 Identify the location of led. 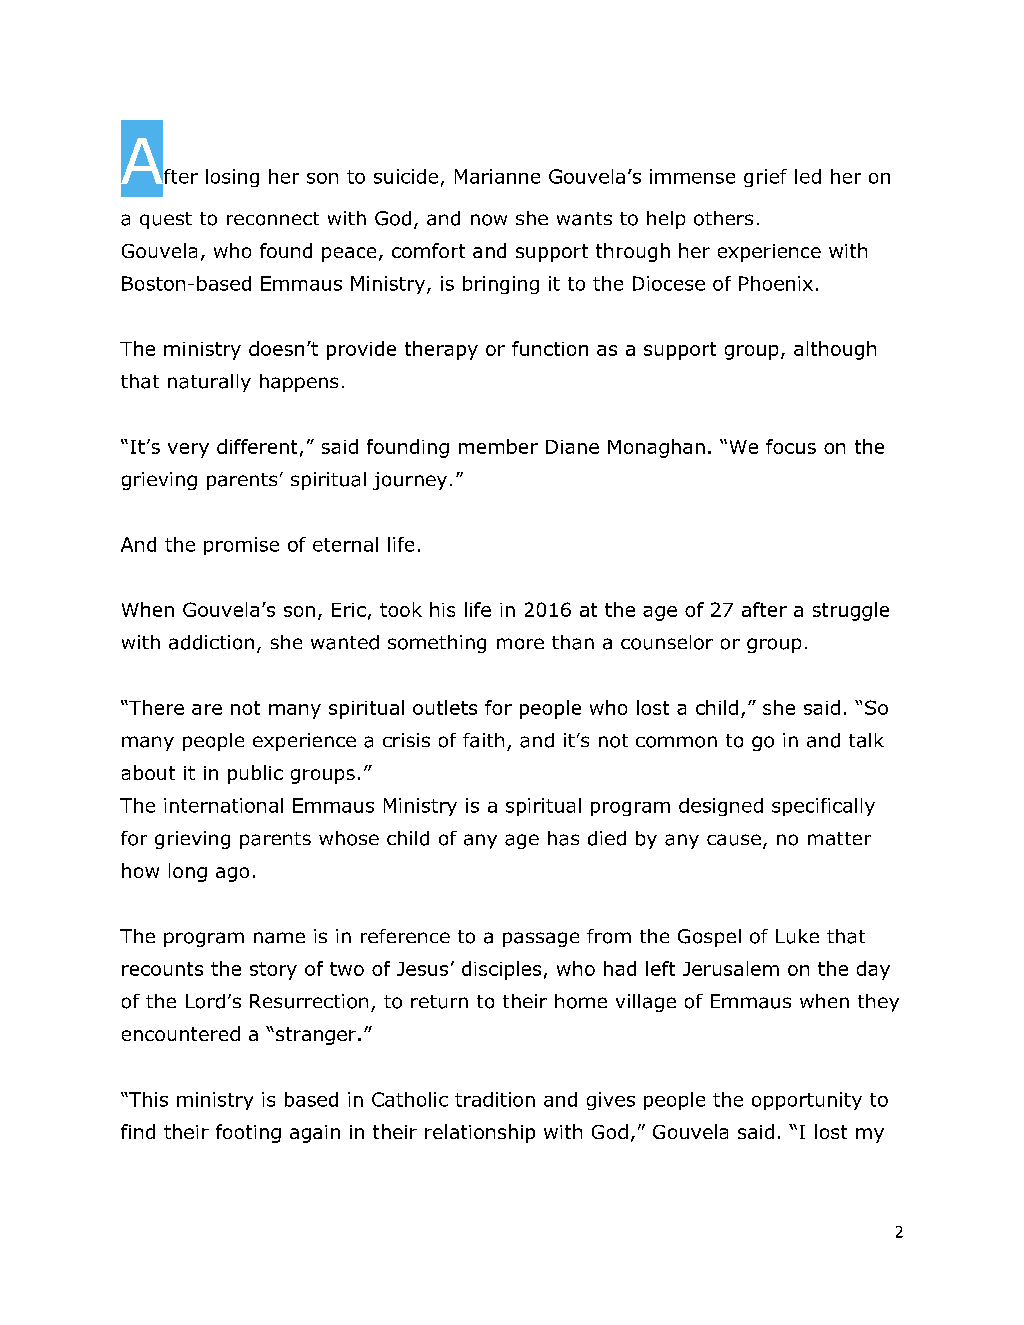
(808, 176).
